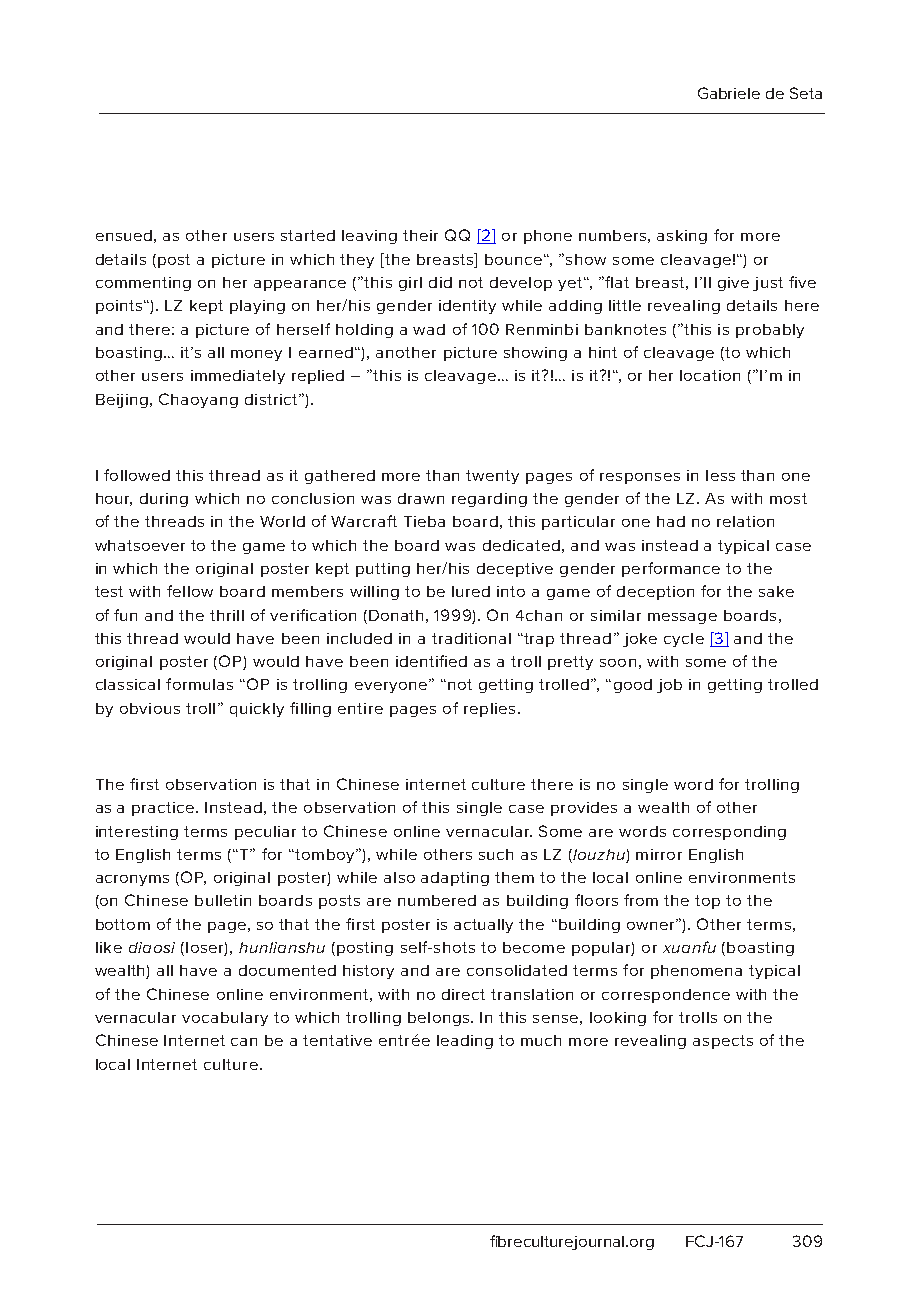  What do you see at coordinates (471, 591) in the image?
I see `lured` at bounding box center [471, 591].
